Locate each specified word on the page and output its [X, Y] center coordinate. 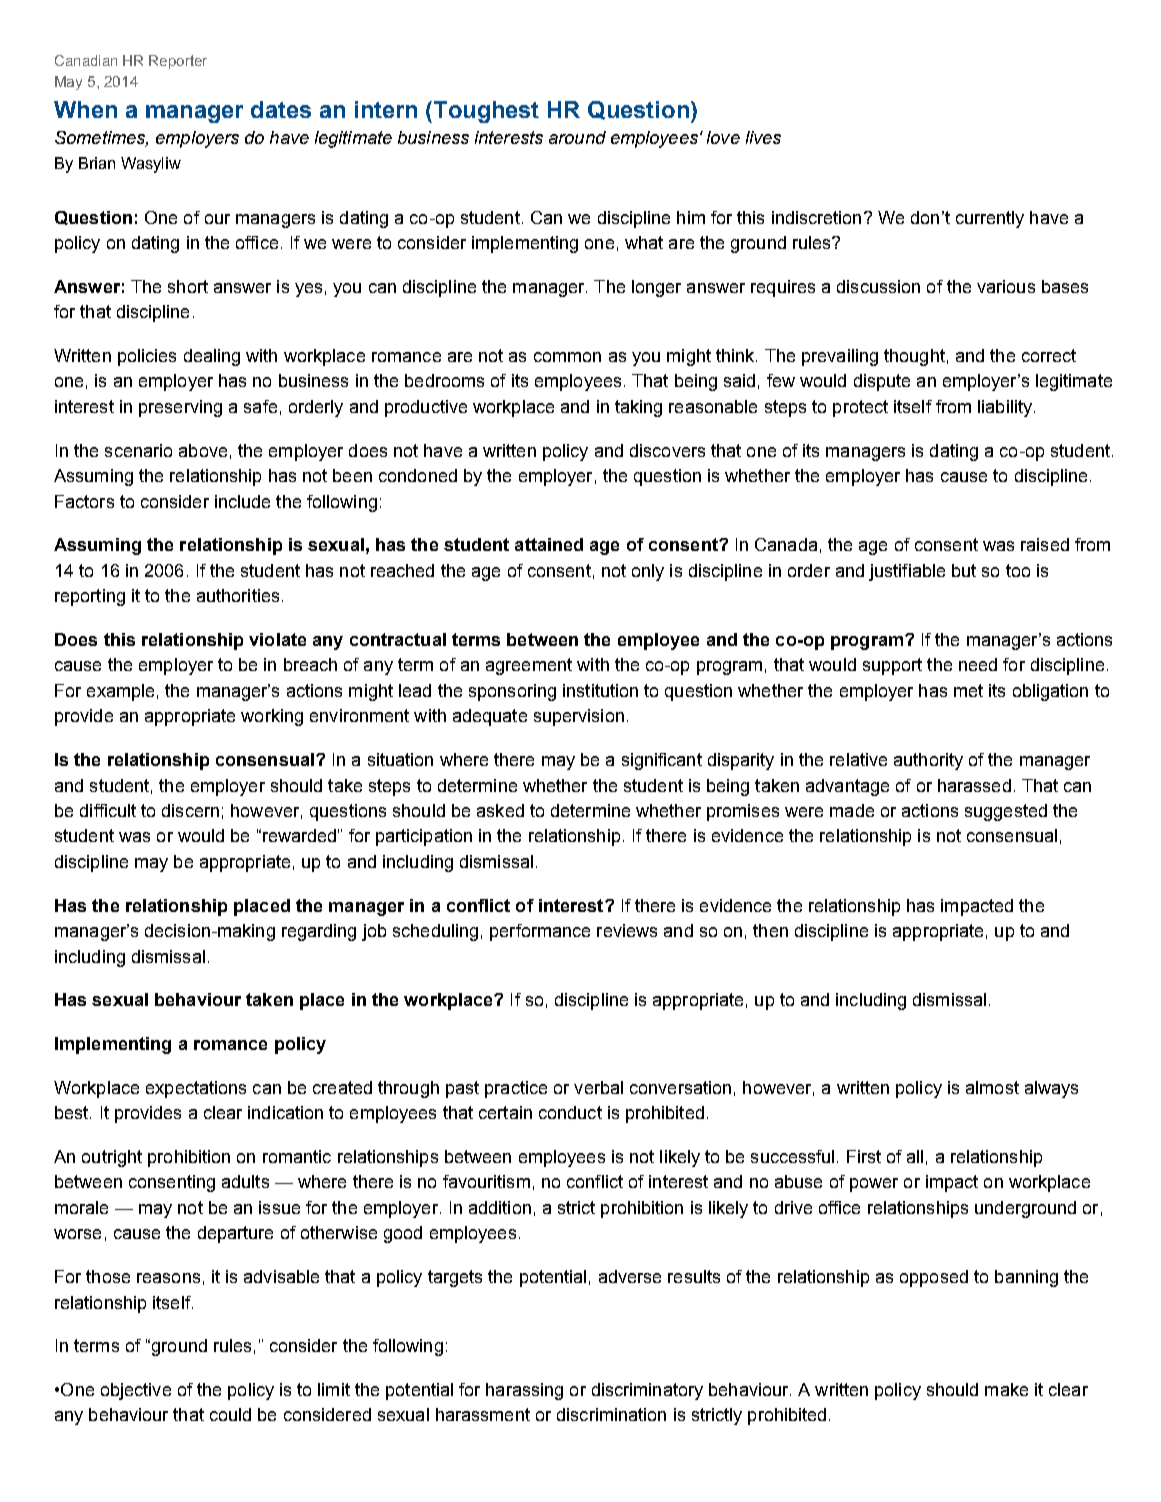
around [577, 137]
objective [136, 1391]
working [272, 717]
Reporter [178, 62]
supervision [579, 717]
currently [990, 219]
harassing [524, 1391]
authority [928, 761]
